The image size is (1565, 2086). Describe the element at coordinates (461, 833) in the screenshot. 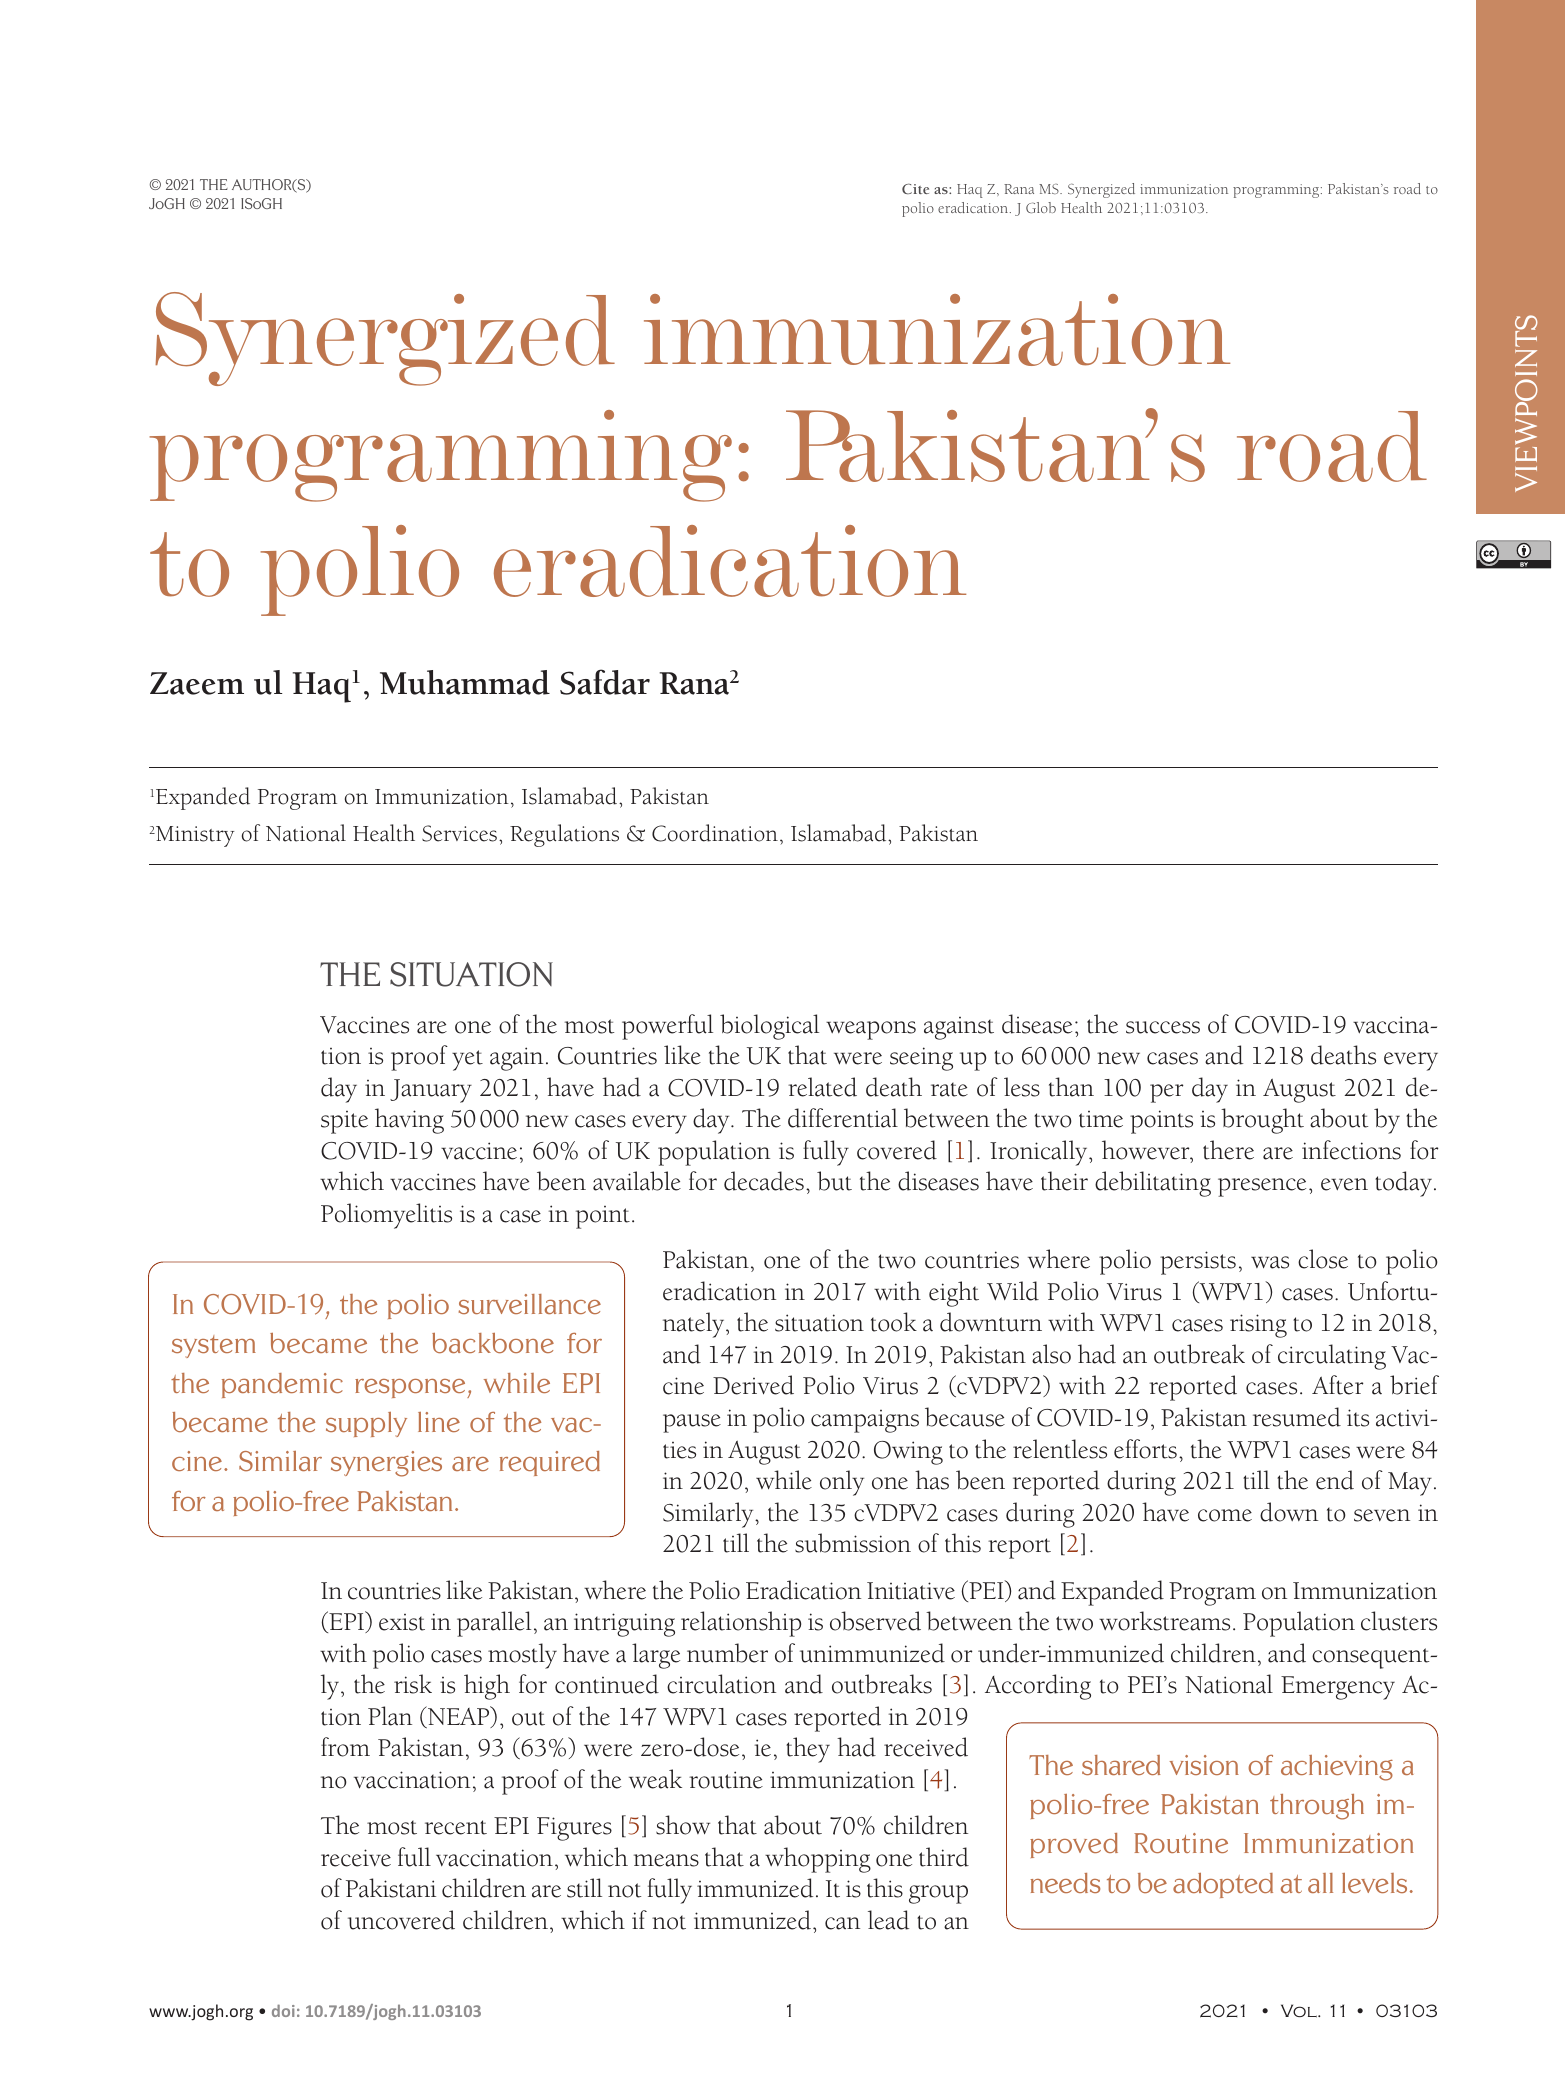

I see `Services` at that location.
